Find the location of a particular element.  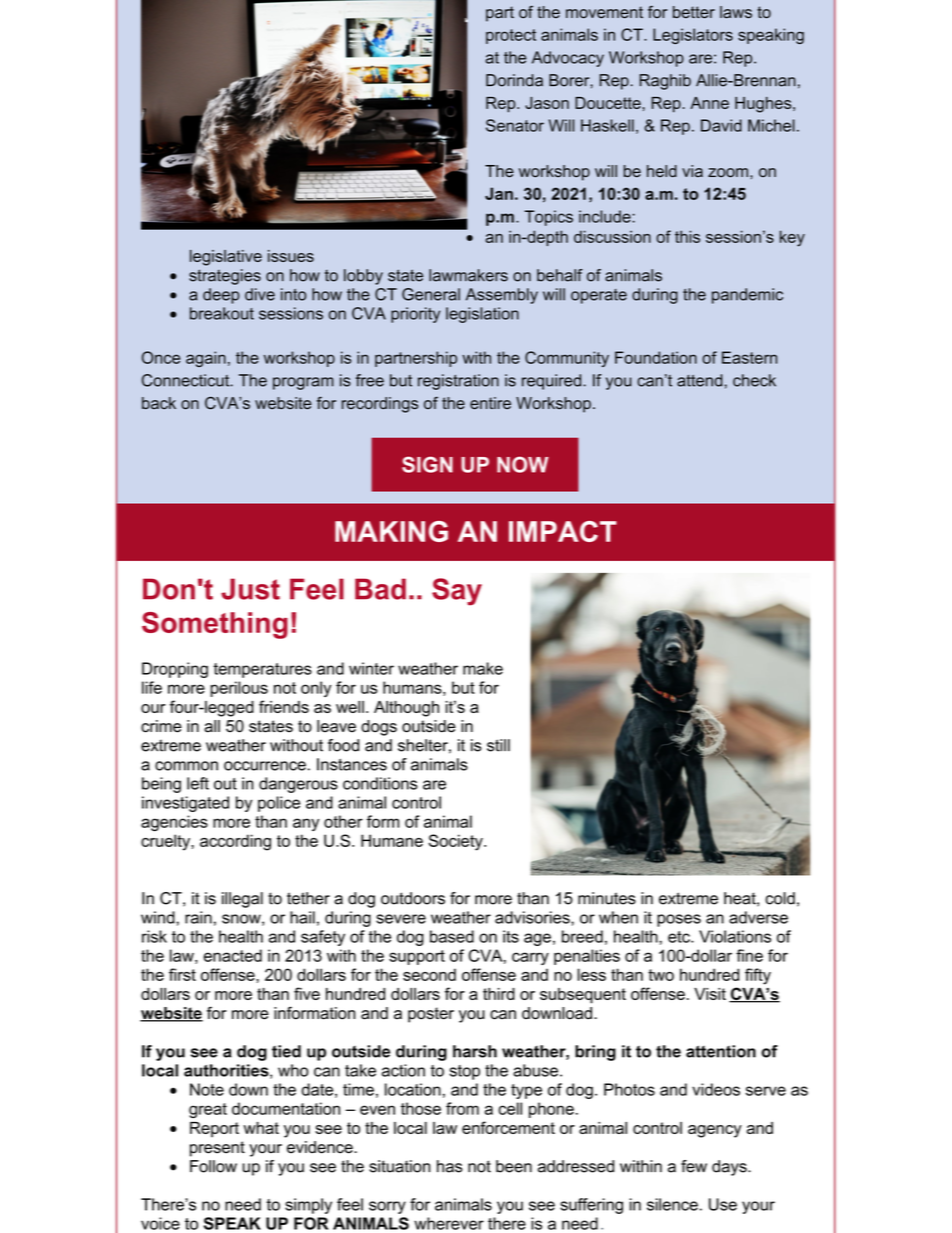

Legislators is located at coordinates (693, 36).
